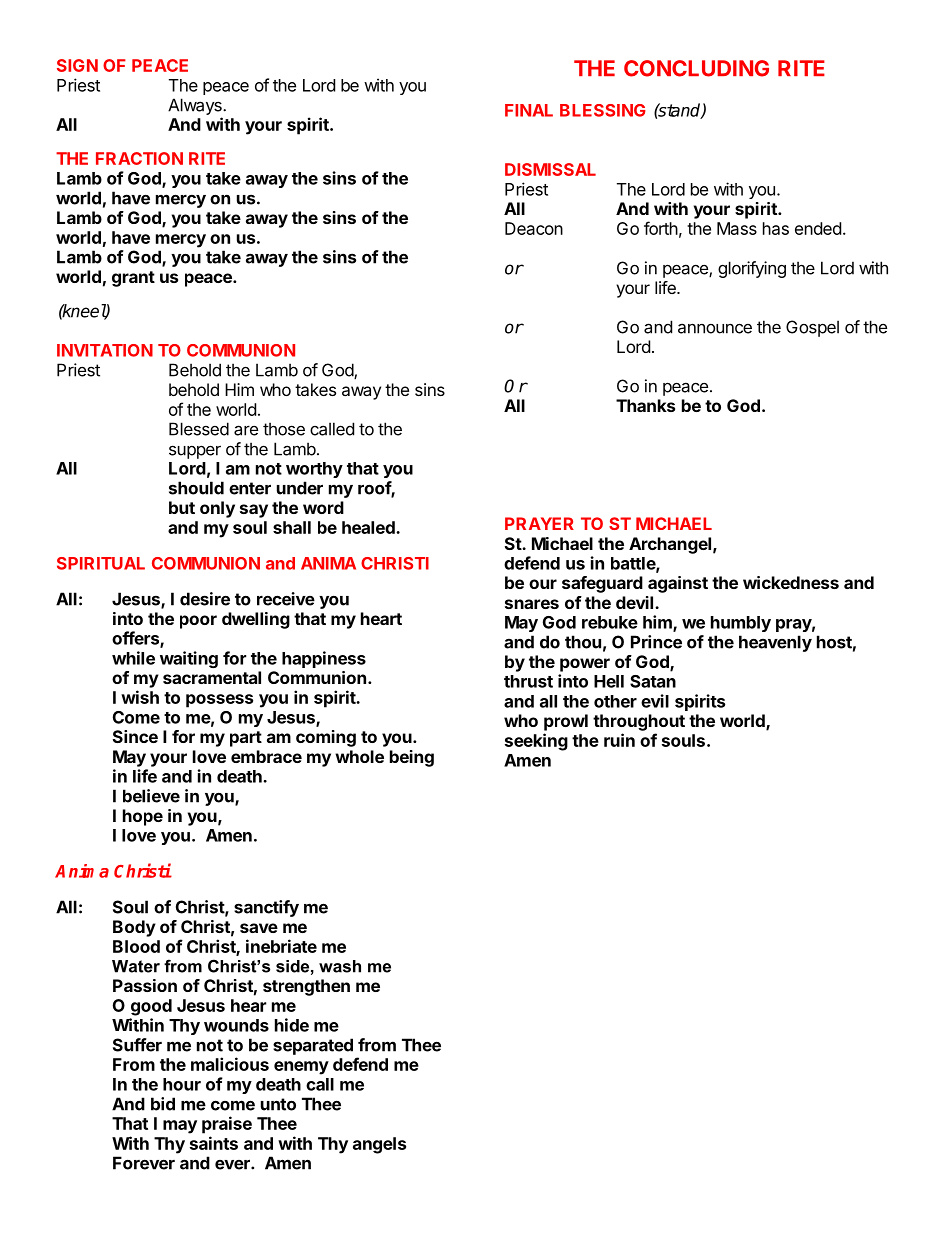 Image resolution: width=952 pixels, height=1233 pixels. Describe the element at coordinates (314, 470) in the screenshot. I see `worthy` at that location.
